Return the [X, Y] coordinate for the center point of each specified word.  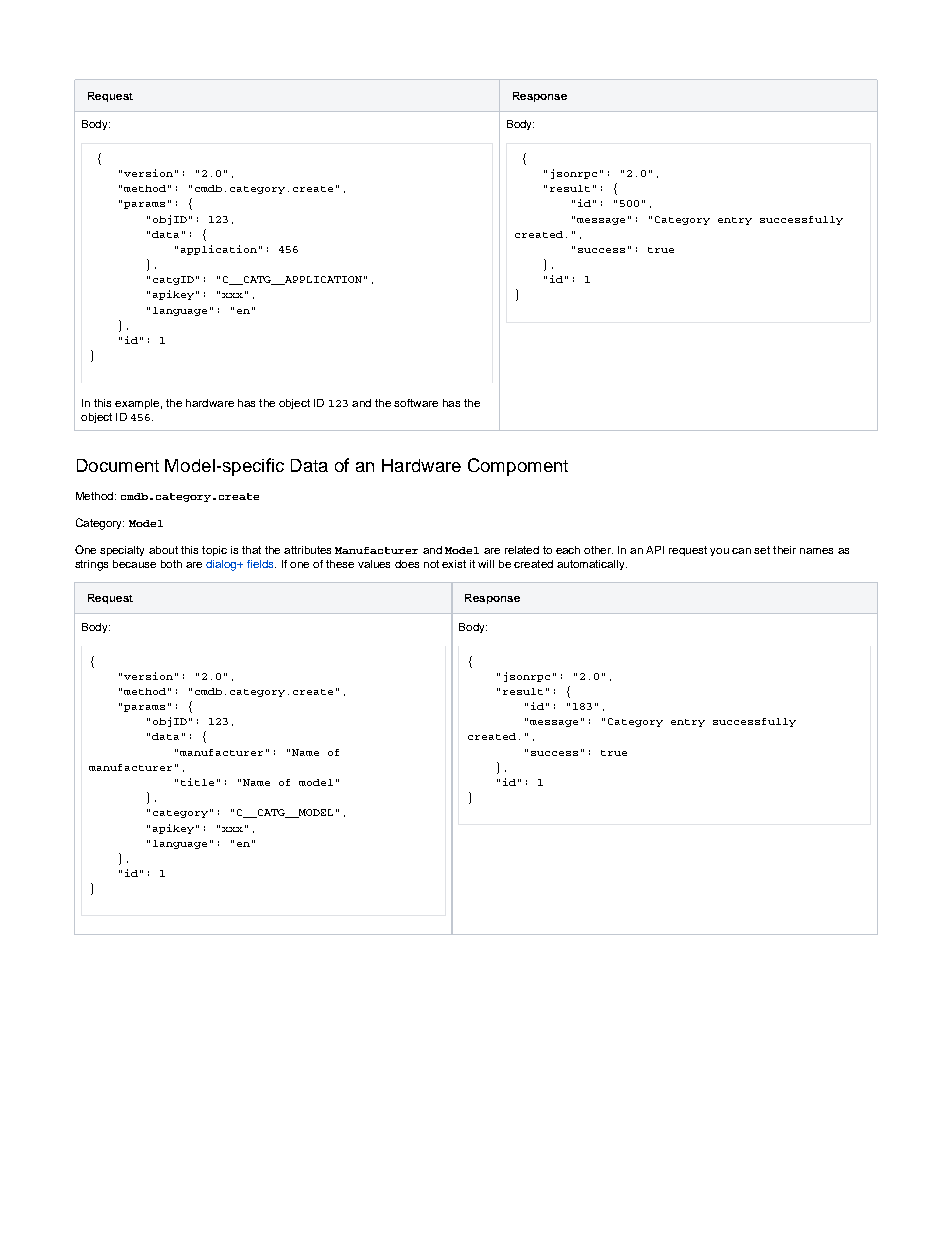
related [522, 550]
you [719, 552]
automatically [592, 565]
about [163, 550]
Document [118, 465]
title [197, 782]
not [431, 564]
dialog [222, 565]
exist [454, 564]
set [762, 550]
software [416, 403]
